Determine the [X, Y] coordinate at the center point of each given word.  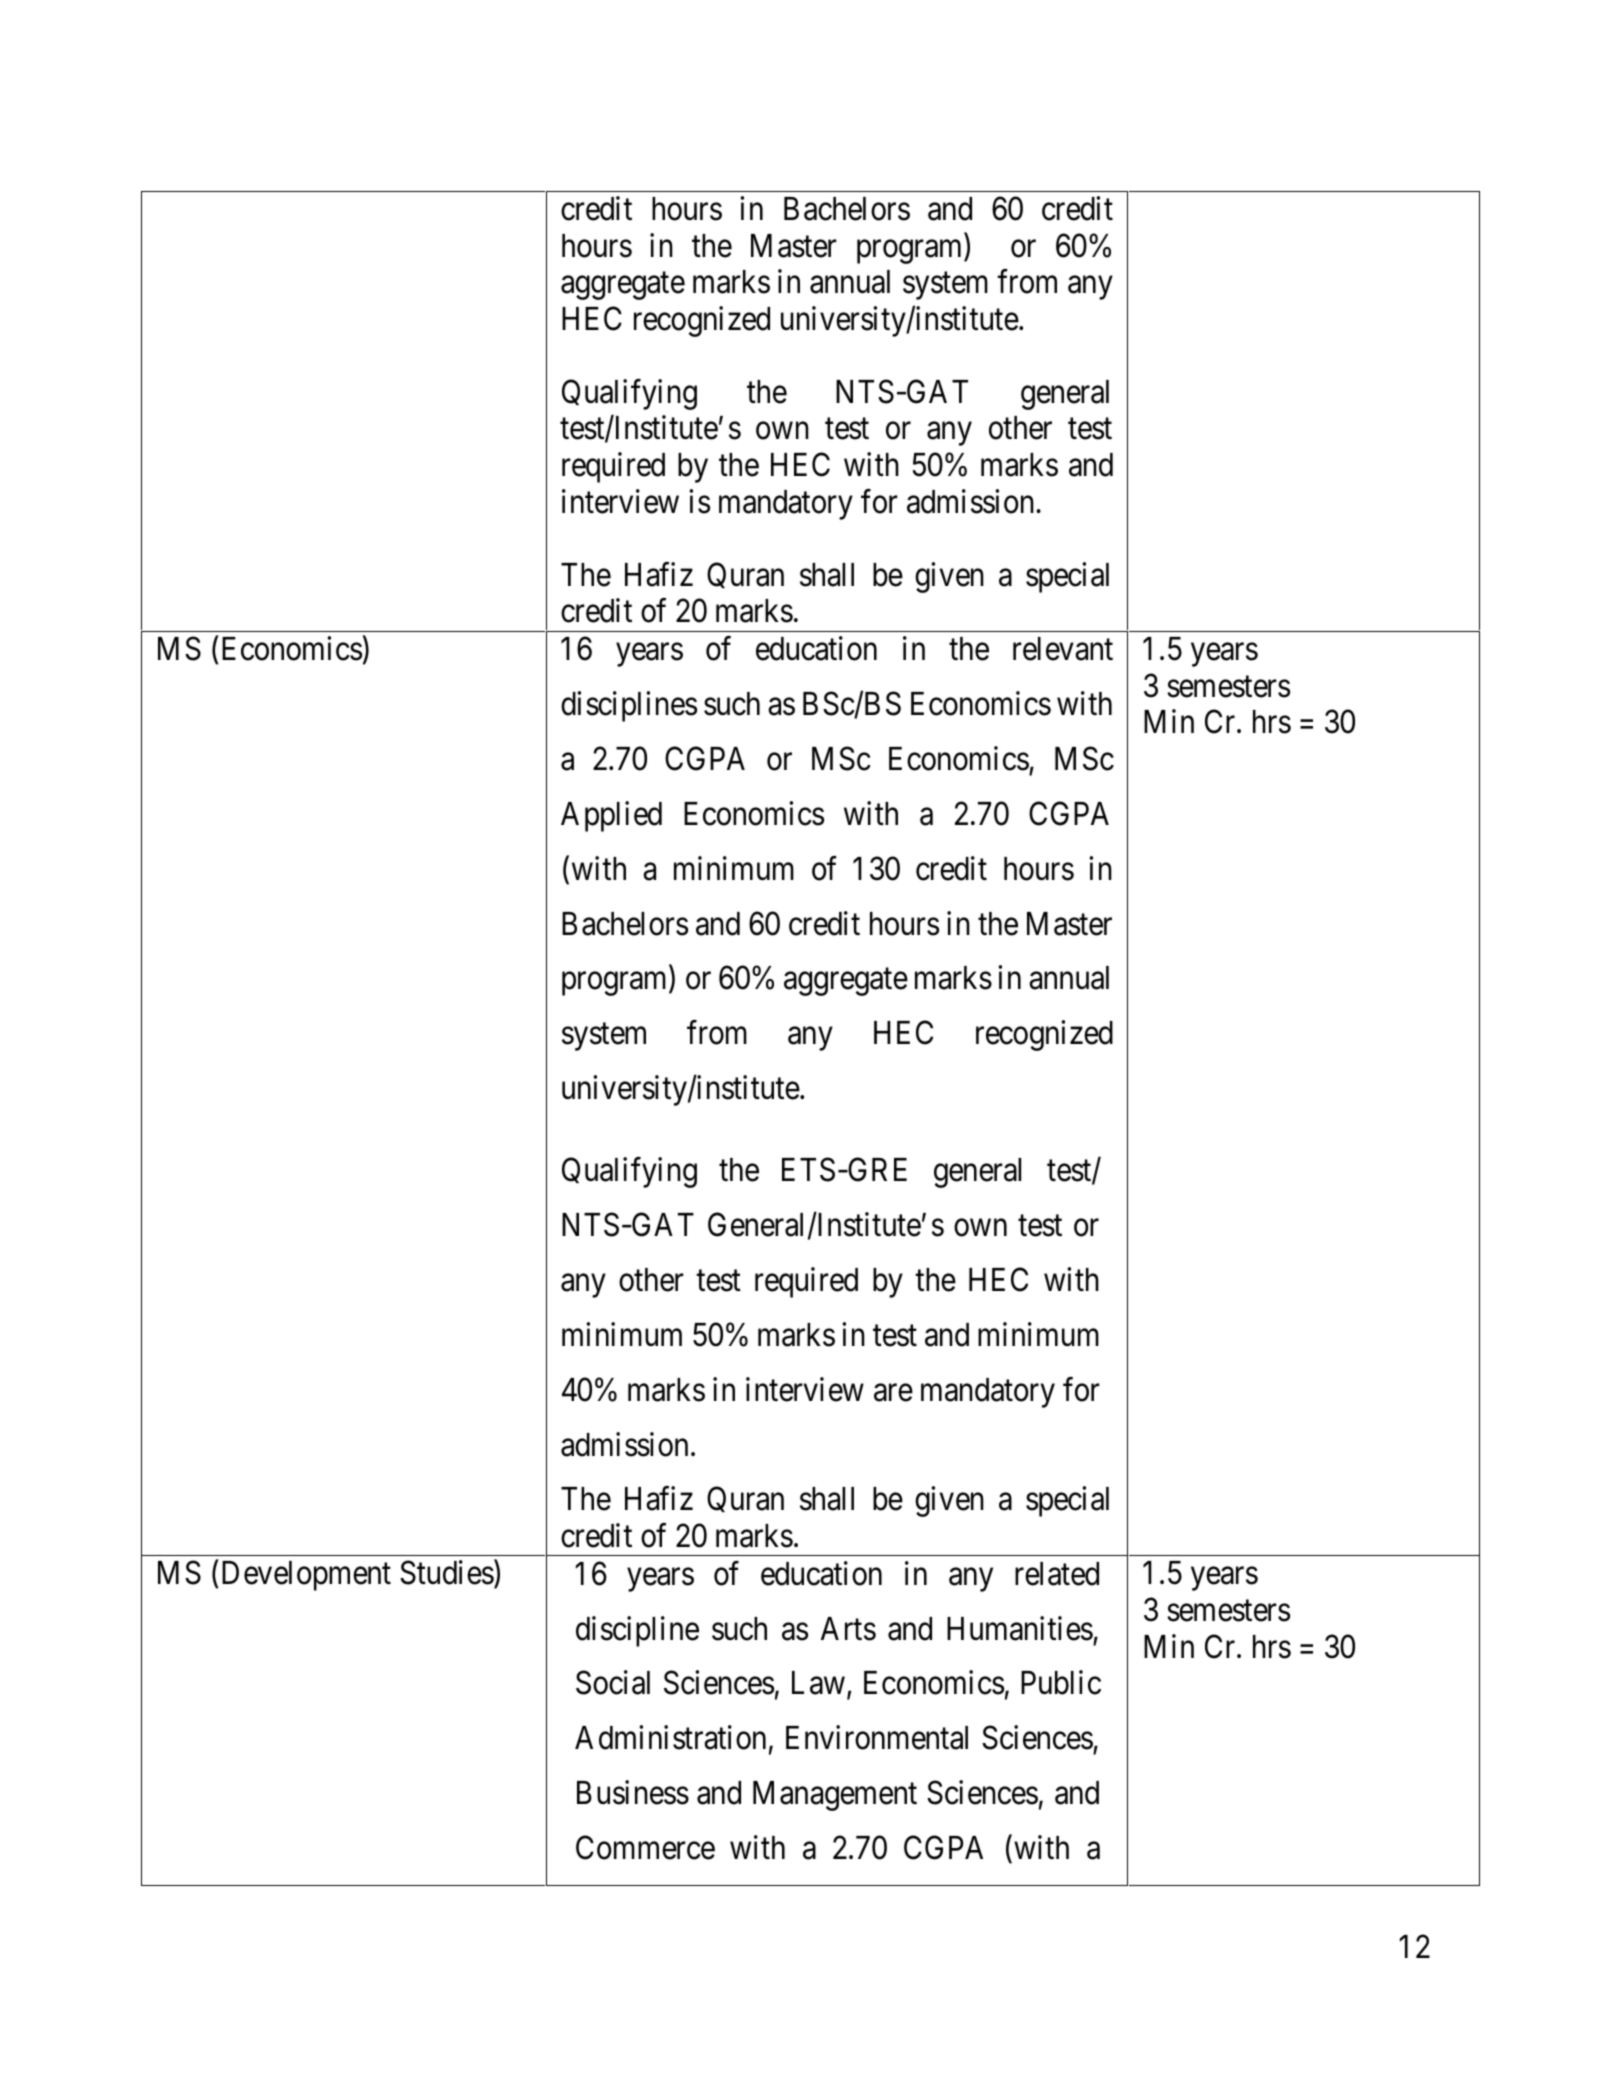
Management [835, 1796]
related [1057, 1574]
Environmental [877, 1738]
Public [1061, 1683]
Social [613, 1683]
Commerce [645, 1848]
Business [633, 1792]
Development [306, 1576]
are [893, 1393]
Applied [611, 816]
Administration [670, 1738]
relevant [1063, 649]
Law [818, 1683]
